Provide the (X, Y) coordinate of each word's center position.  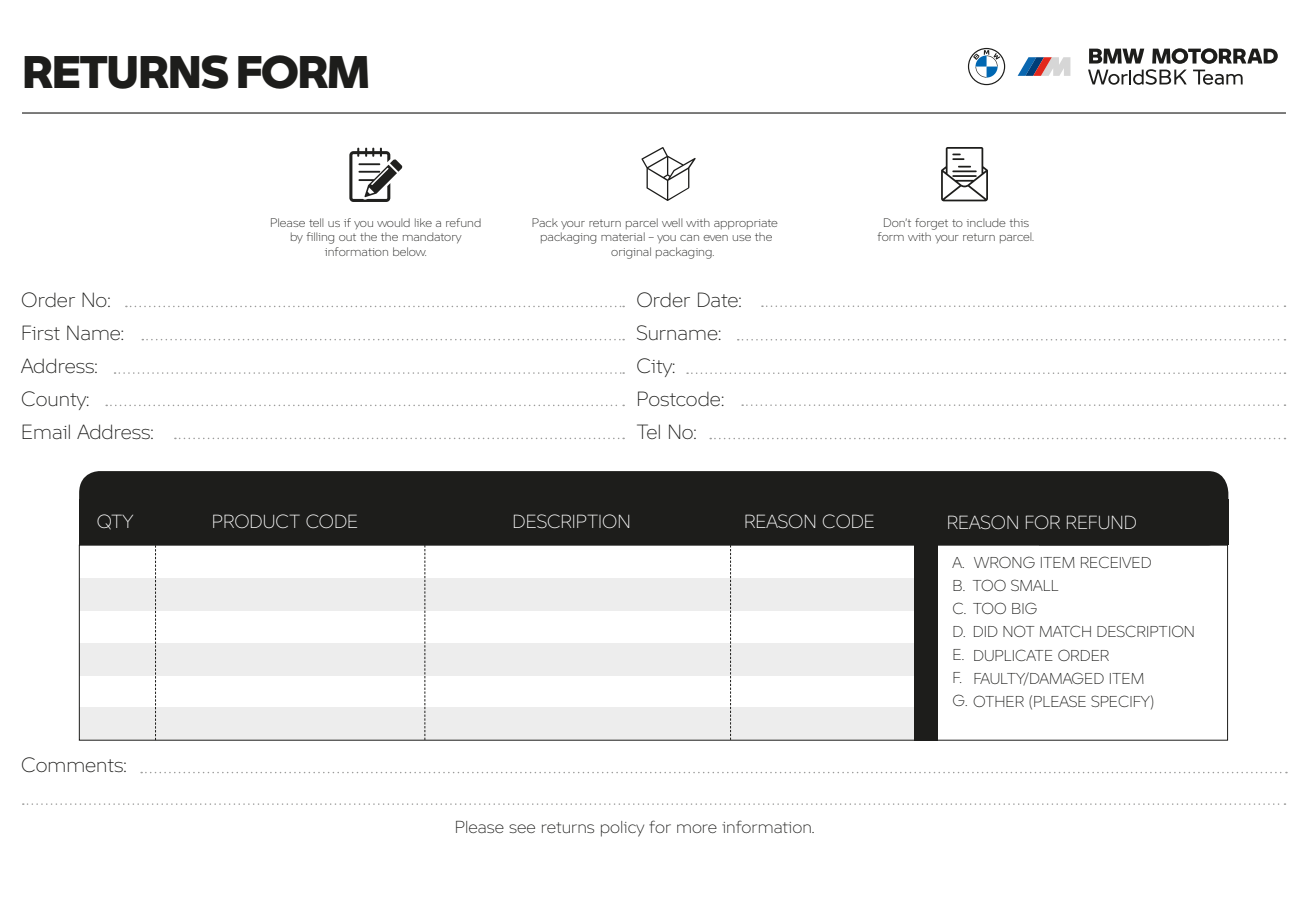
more (697, 828)
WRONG (1004, 562)
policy (622, 829)
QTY (115, 522)
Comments (73, 765)
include (986, 222)
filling (320, 238)
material (623, 236)
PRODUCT (256, 521)
